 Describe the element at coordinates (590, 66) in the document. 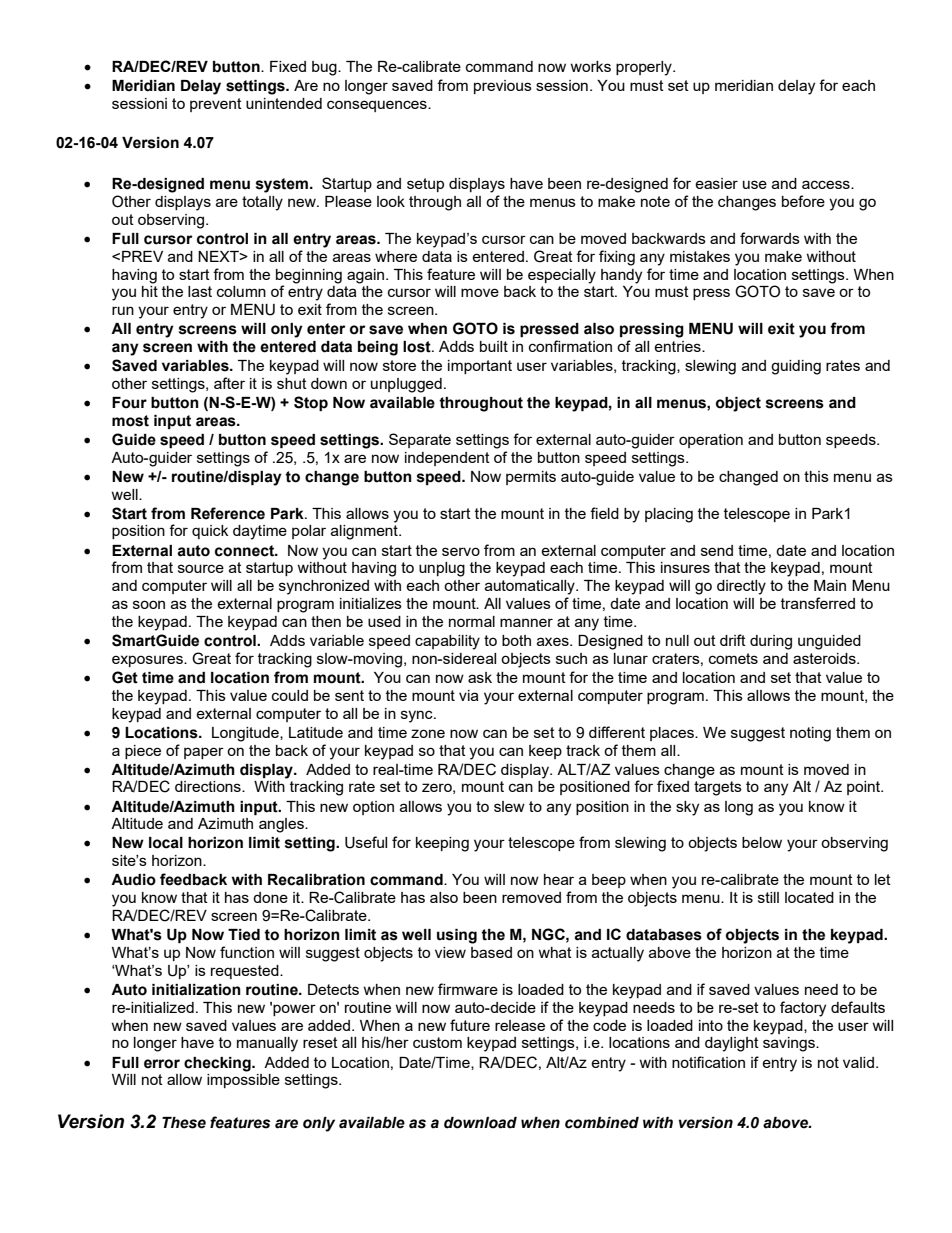

I see `works` at that location.
